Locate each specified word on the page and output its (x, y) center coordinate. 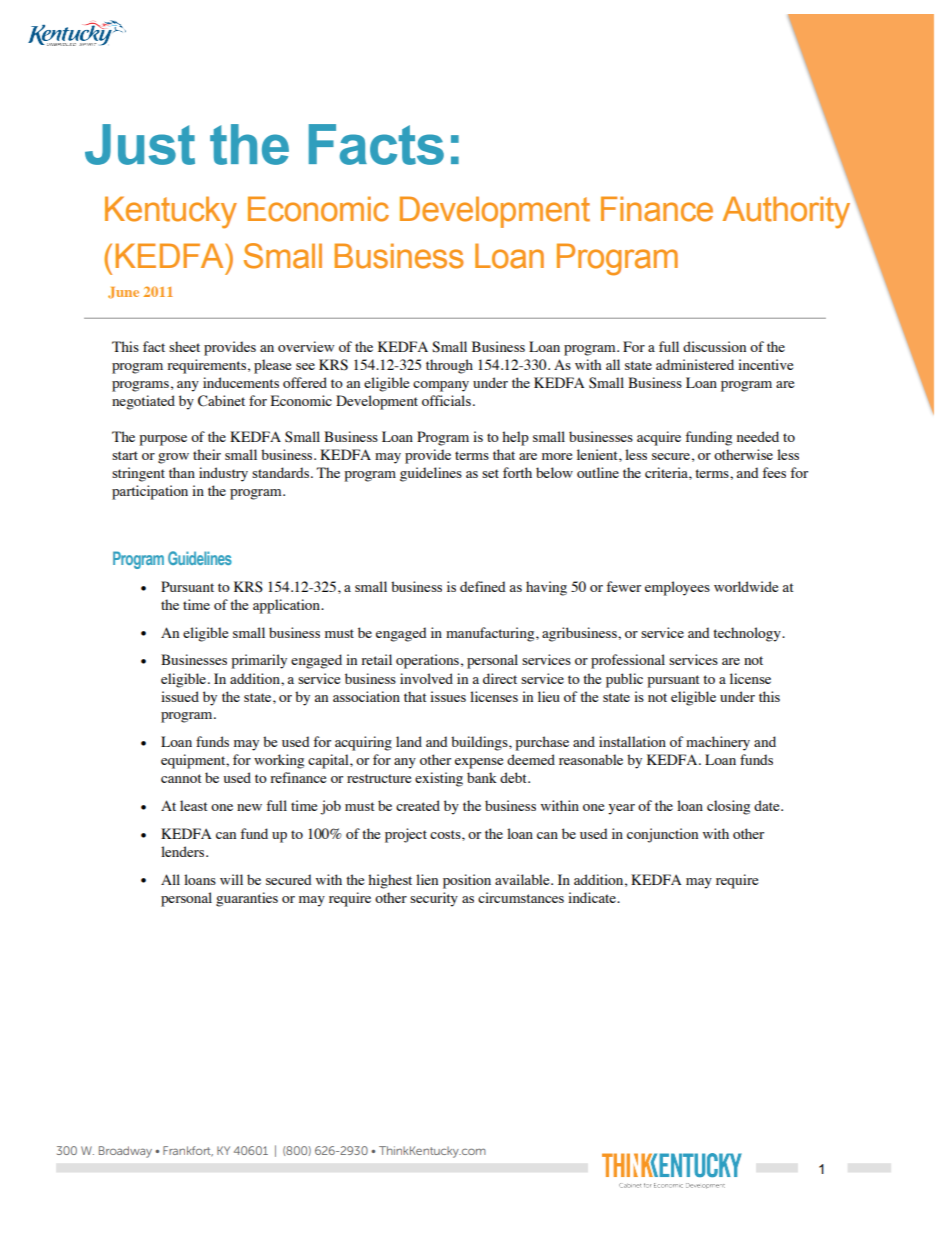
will (231, 879)
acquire (659, 438)
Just (140, 144)
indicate (593, 897)
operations (427, 661)
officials (446, 400)
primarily (259, 661)
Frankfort (188, 1151)
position (467, 881)
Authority (786, 212)
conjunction (662, 835)
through (449, 366)
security (434, 899)
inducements (241, 382)
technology (748, 634)
